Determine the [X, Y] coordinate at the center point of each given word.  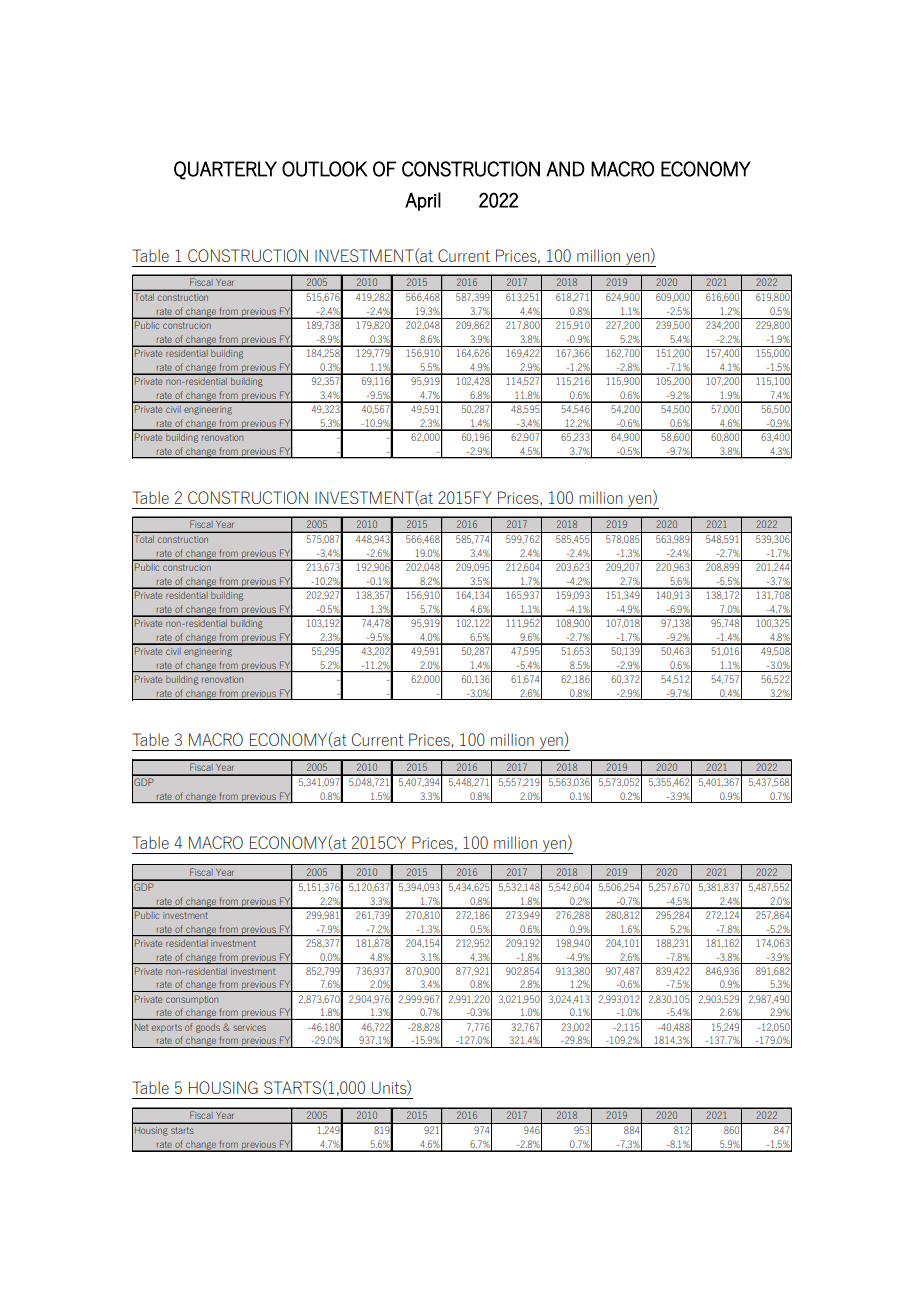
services [249, 1027]
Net [141, 1027]
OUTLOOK [324, 169]
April [423, 201]
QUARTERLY [225, 170]
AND [565, 169]
